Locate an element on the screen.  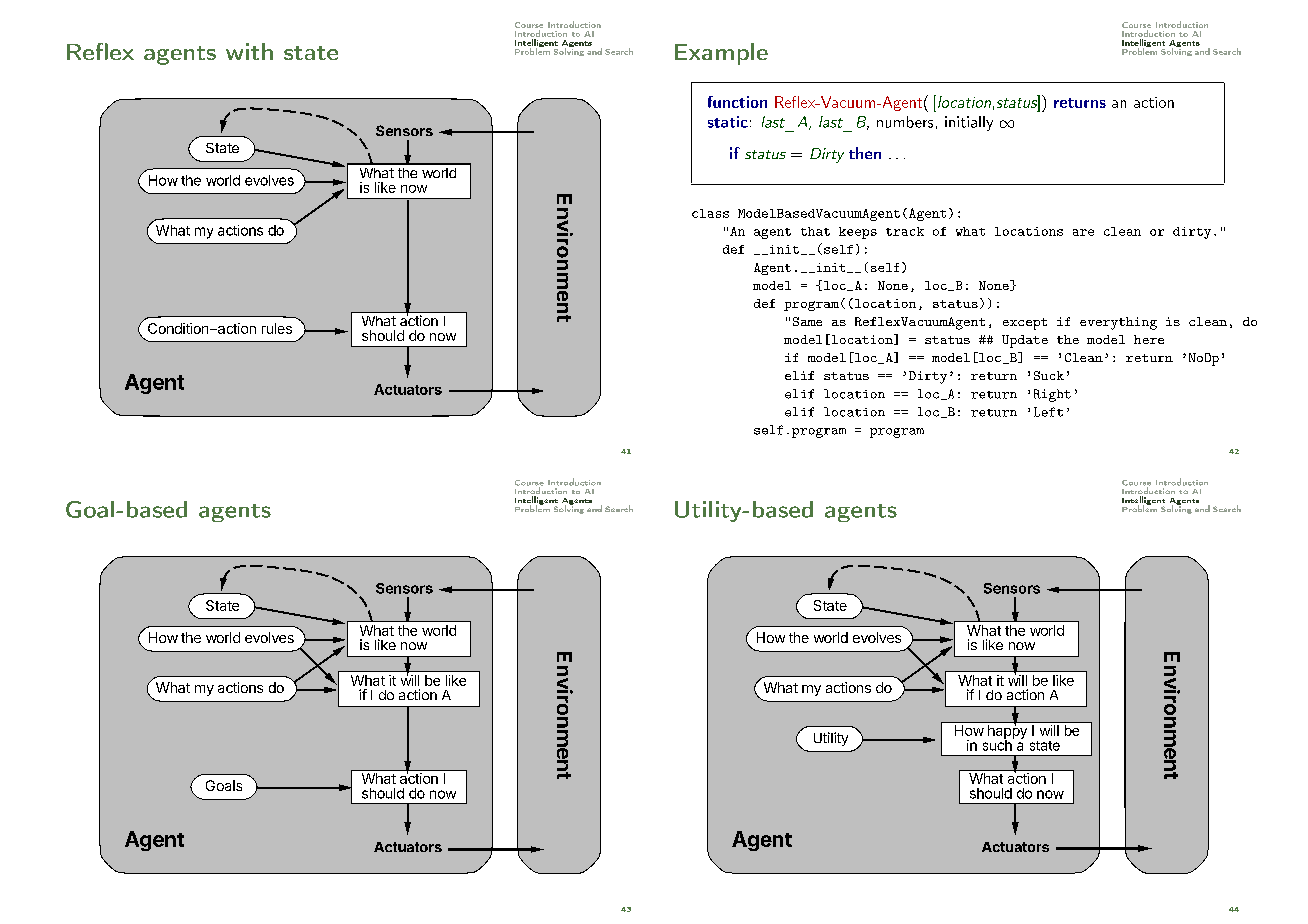
such is located at coordinates (998, 744).
